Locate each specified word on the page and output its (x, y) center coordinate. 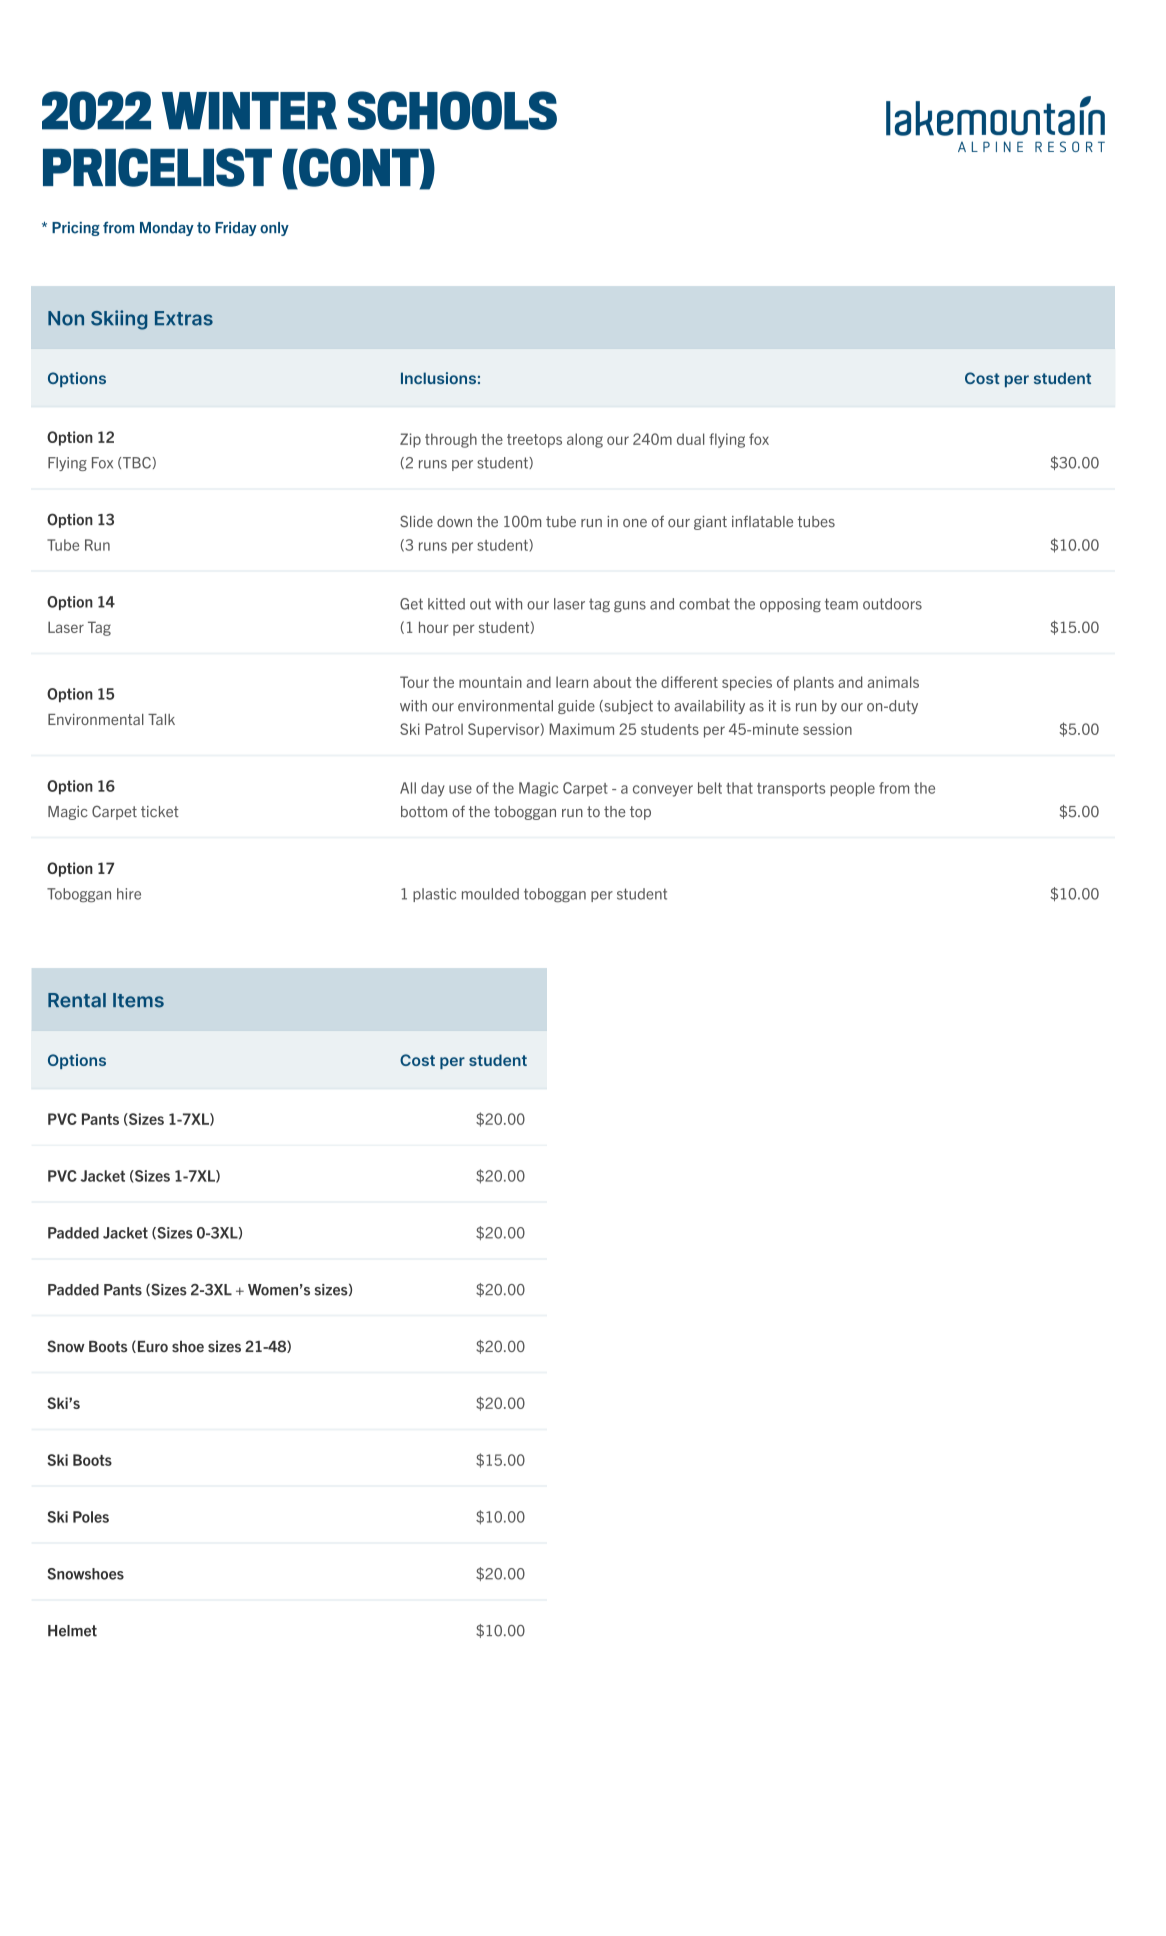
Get (411, 604)
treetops (534, 441)
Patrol (444, 729)
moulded (490, 894)
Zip (410, 440)
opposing (790, 605)
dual (690, 439)
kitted (446, 604)
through (451, 440)
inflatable (762, 521)
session (827, 729)
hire (129, 894)
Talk (161, 719)
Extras (184, 318)
